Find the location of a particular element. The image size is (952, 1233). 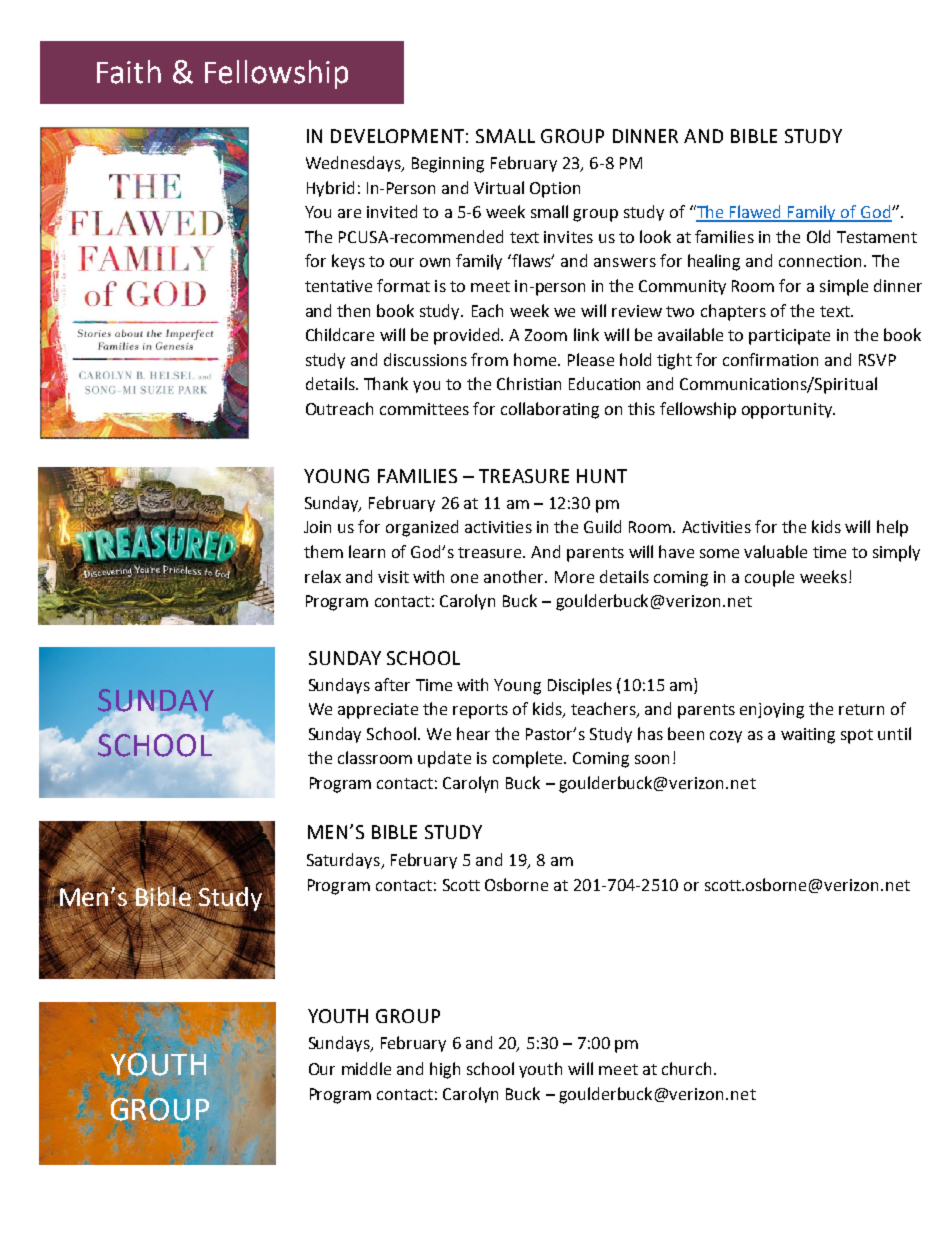

Beginning is located at coordinates (448, 165).
